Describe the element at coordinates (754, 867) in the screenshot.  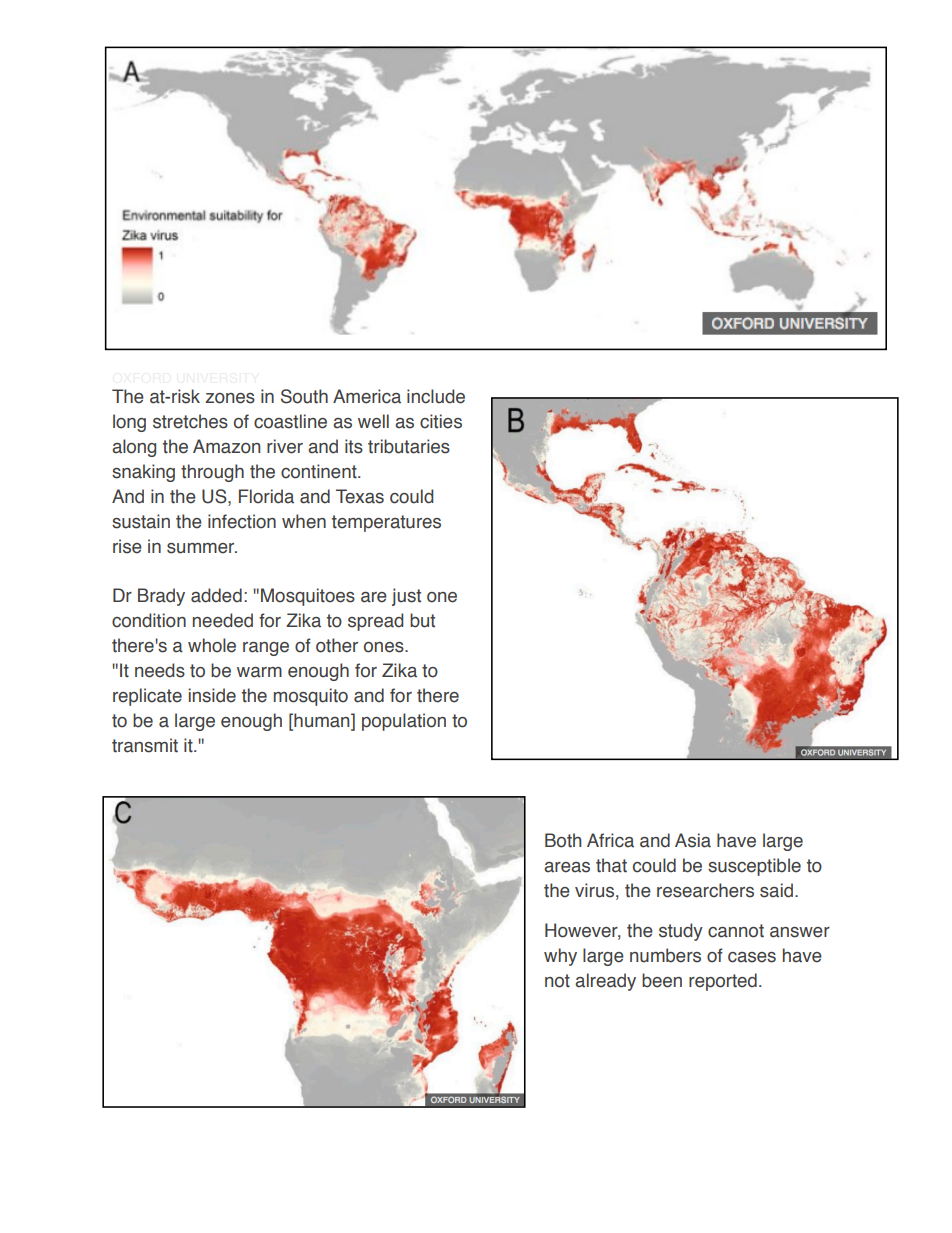
I see `susceptible` at that location.
